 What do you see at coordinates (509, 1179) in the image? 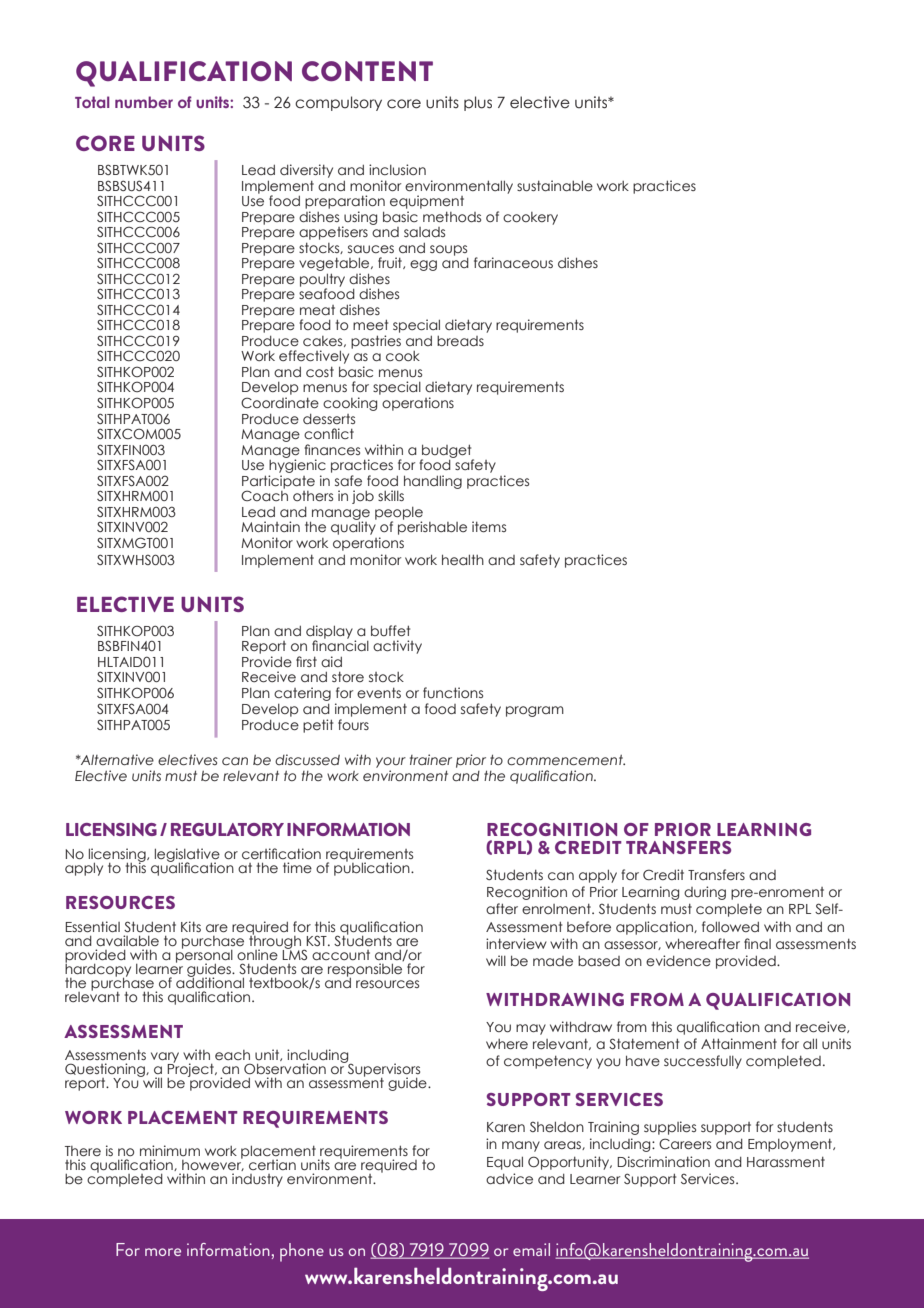
I see `advice` at bounding box center [509, 1179].
